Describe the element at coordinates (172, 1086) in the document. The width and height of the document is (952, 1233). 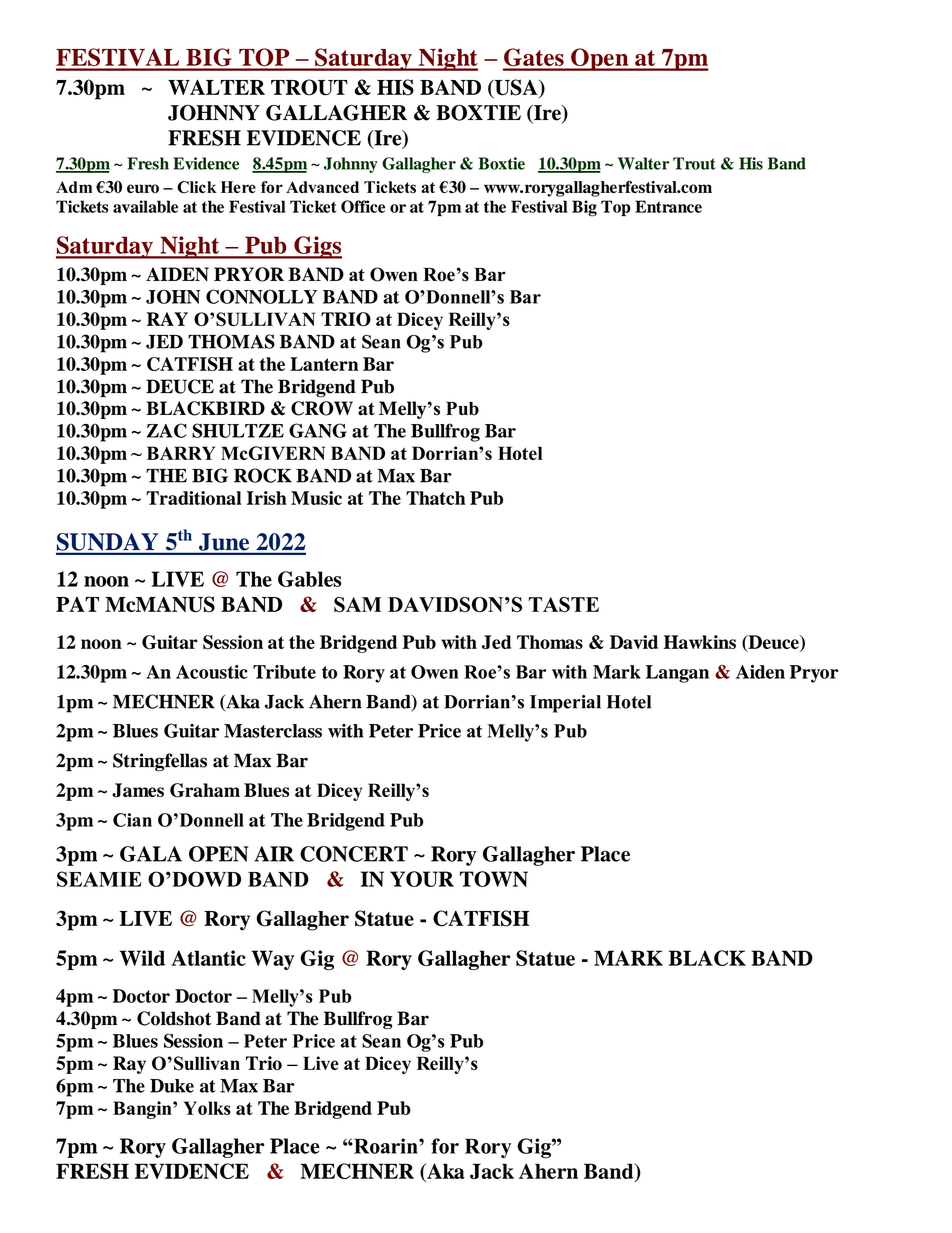
I see `Duke` at that location.
